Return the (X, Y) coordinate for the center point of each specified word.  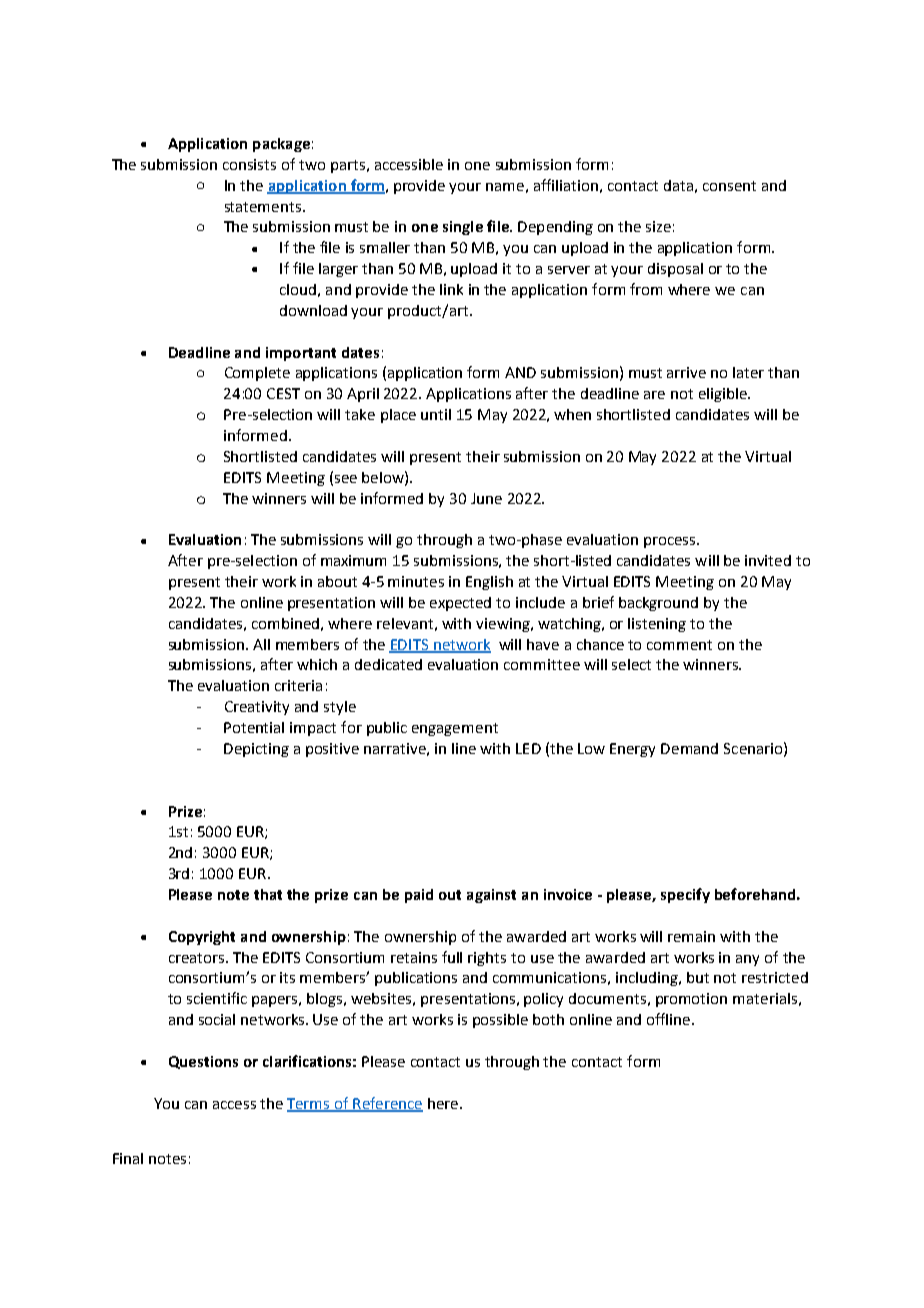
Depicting (256, 750)
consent (729, 186)
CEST (283, 393)
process (671, 542)
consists (249, 164)
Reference (387, 1104)
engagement (455, 729)
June (486, 498)
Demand (689, 748)
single (463, 228)
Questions (203, 1062)
